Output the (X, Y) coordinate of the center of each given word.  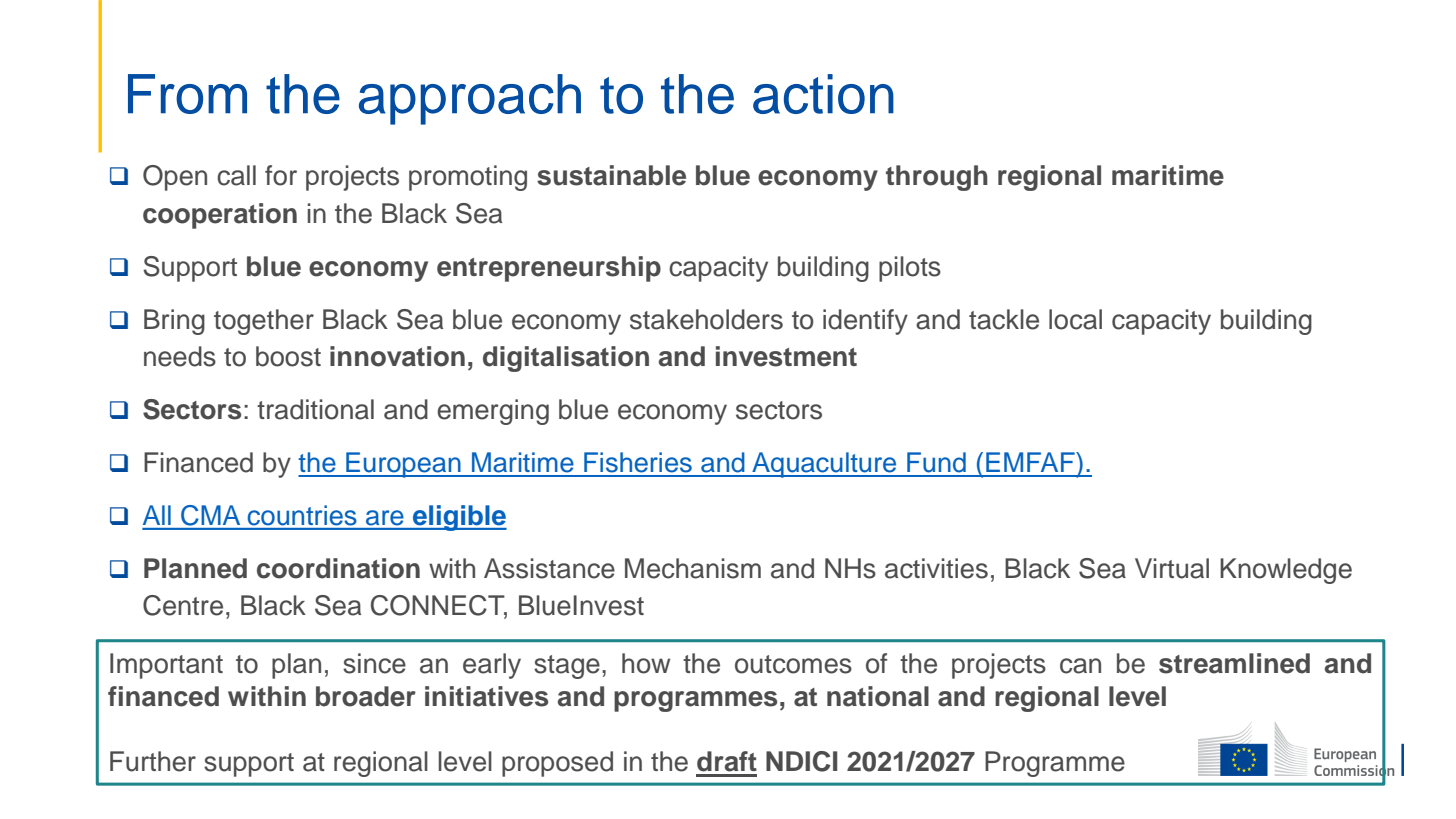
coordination (338, 568)
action (823, 94)
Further (153, 761)
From (187, 94)
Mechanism (693, 568)
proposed (557, 764)
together (264, 322)
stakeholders (706, 319)
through (937, 178)
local (1075, 319)
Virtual (1172, 568)
